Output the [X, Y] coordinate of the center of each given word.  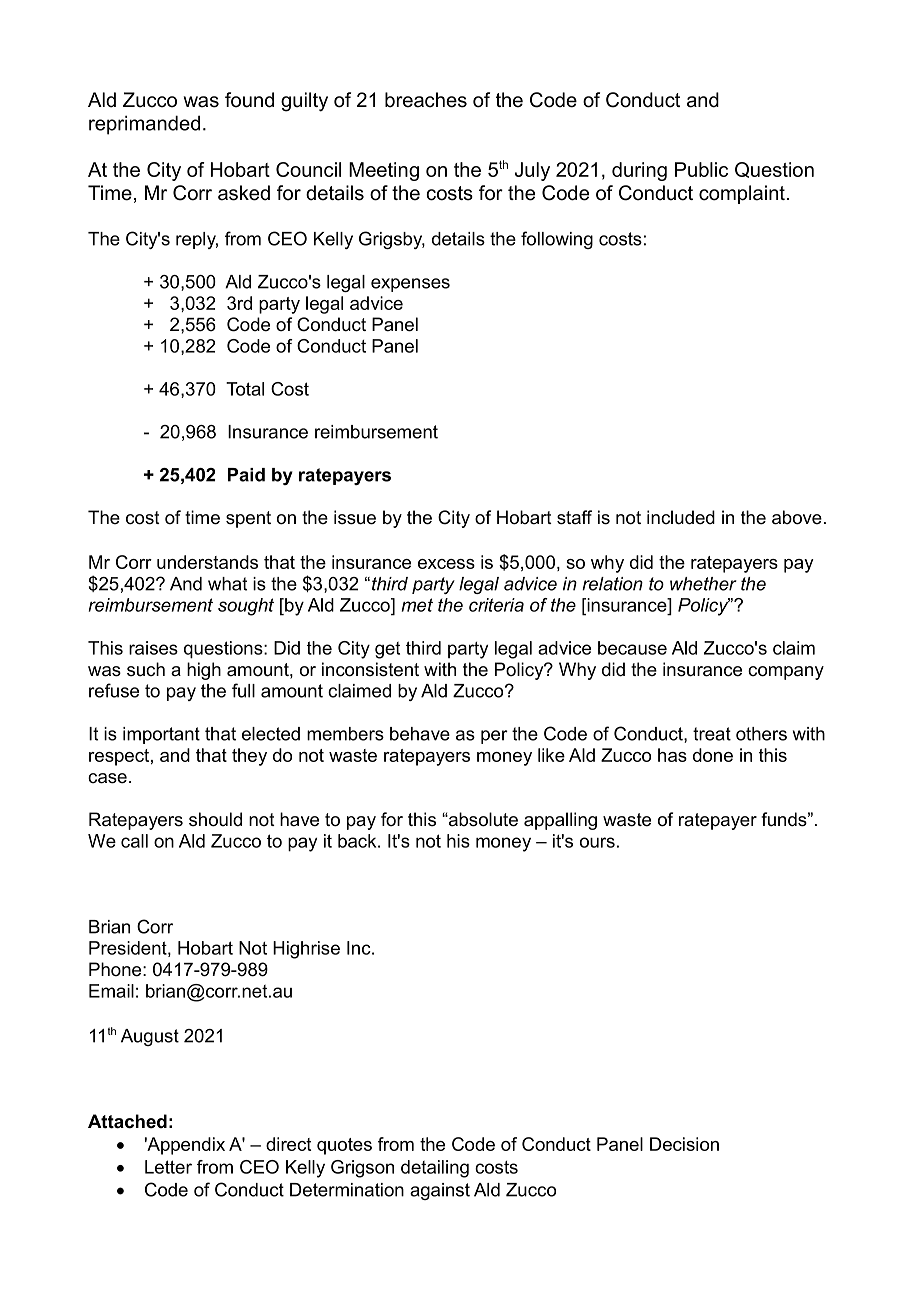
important [161, 735]
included [681, 517]
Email [111, 991]
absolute [482, 819]
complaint [742, 194]
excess [446, 564]
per [494, 737]
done [713, 755]
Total [245, 389]
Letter [168, 1167]
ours [597, 842]
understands [207, 562]
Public [701, 169]
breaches [426, 100]
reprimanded [144, 125]
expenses [410, 285]
